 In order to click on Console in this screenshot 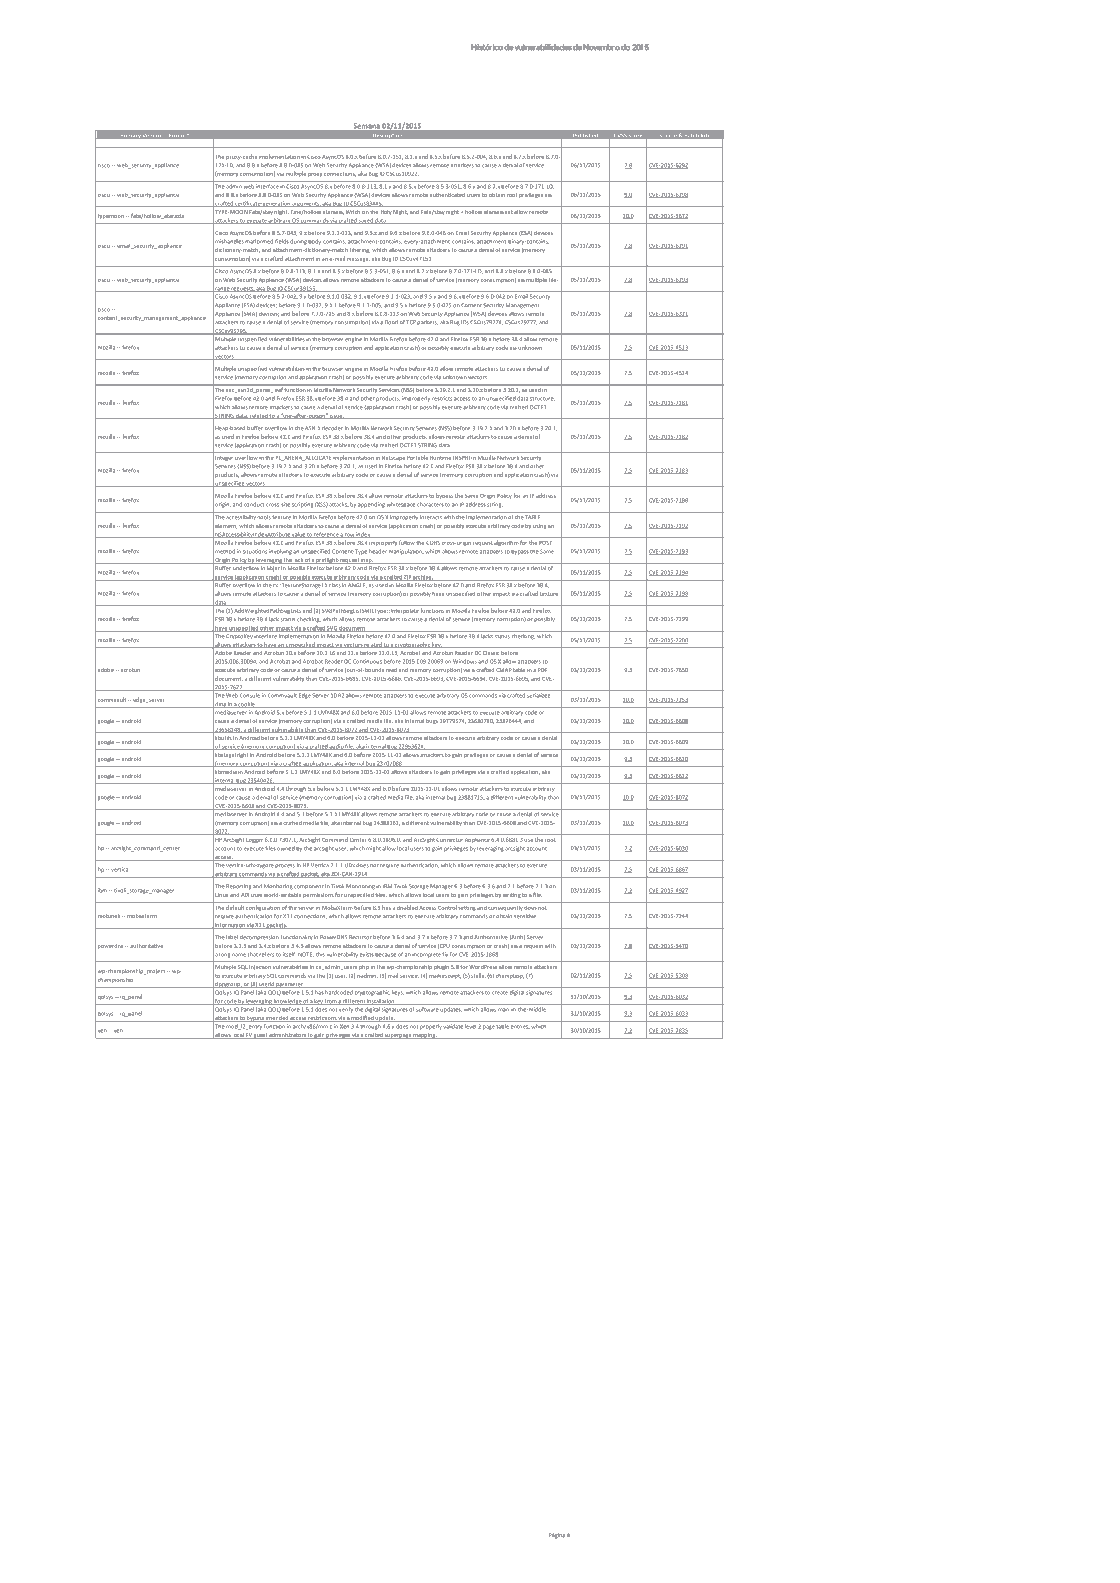, I will do `click(250, 695)`.
